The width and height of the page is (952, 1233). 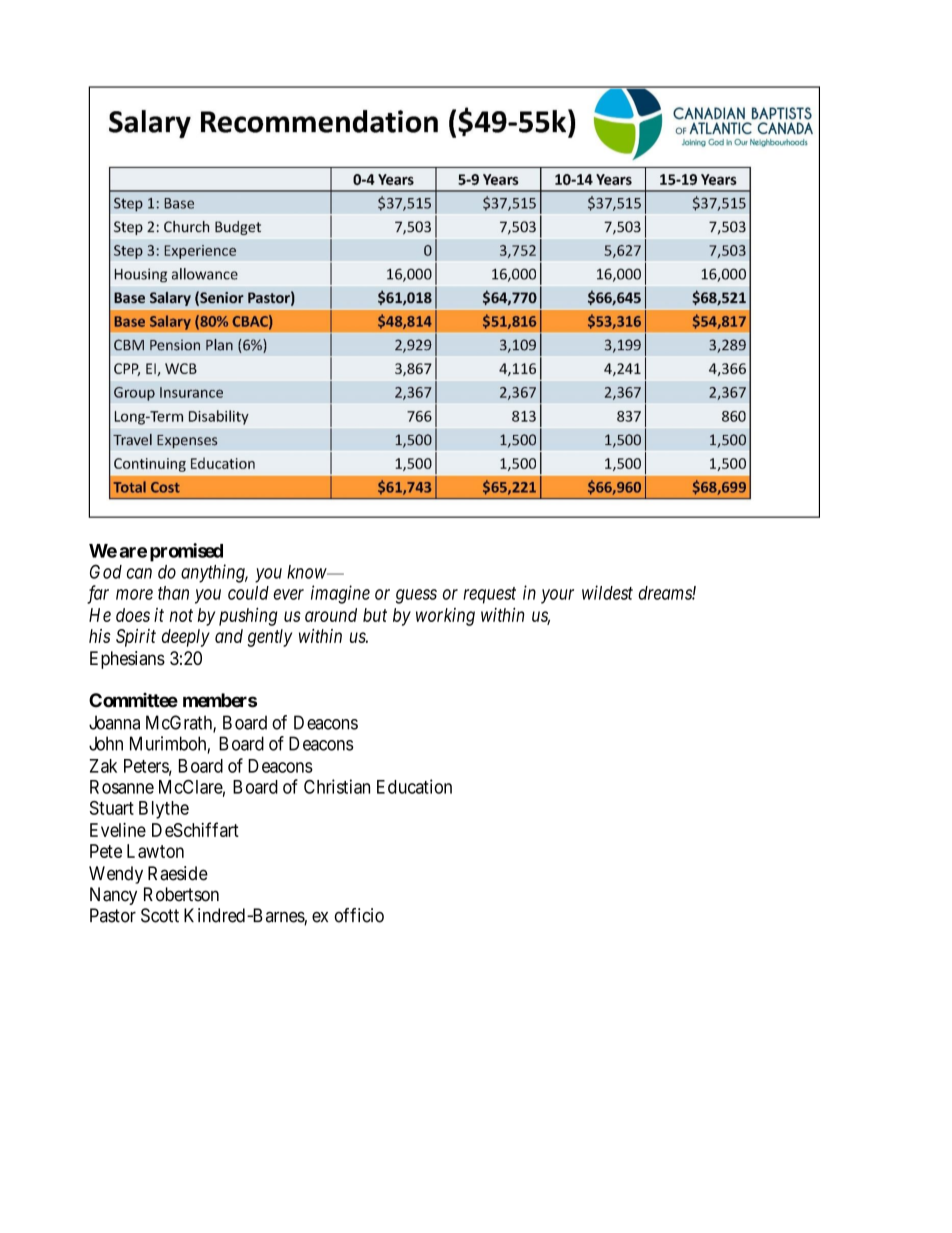 I want to click on can, so click(x=139, y=573).
